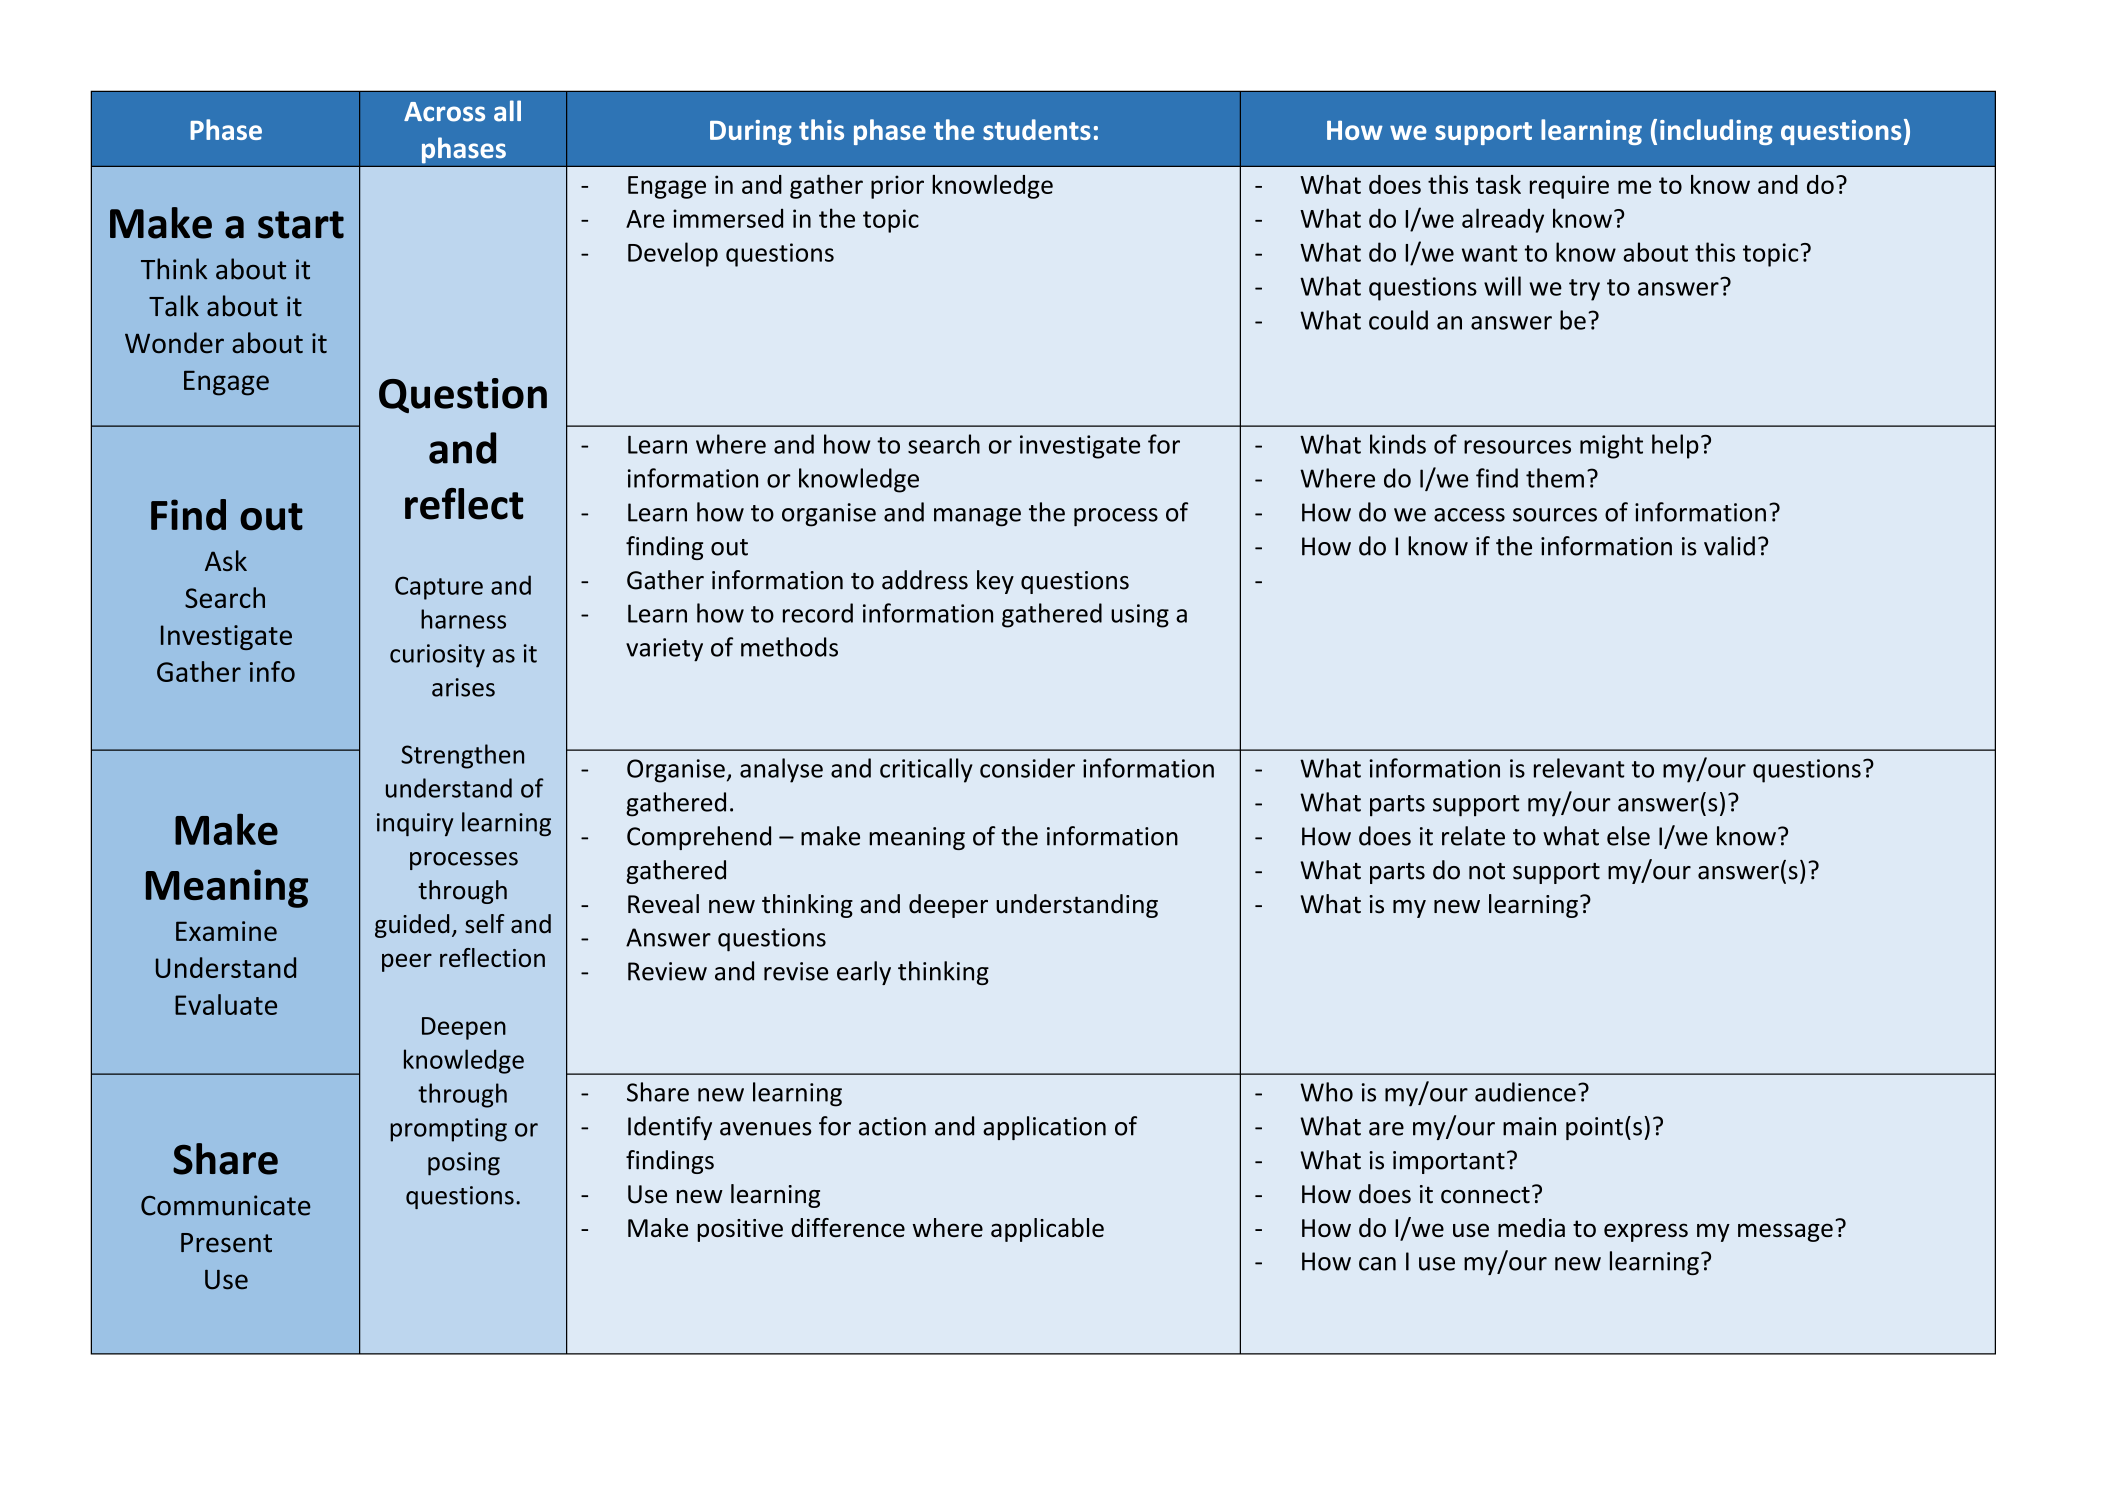 Image resolution: width=2124 pixels, height=1501 pixels. Describe the element at coordinates (444, 112) in the page. I see `Across` at that location.
